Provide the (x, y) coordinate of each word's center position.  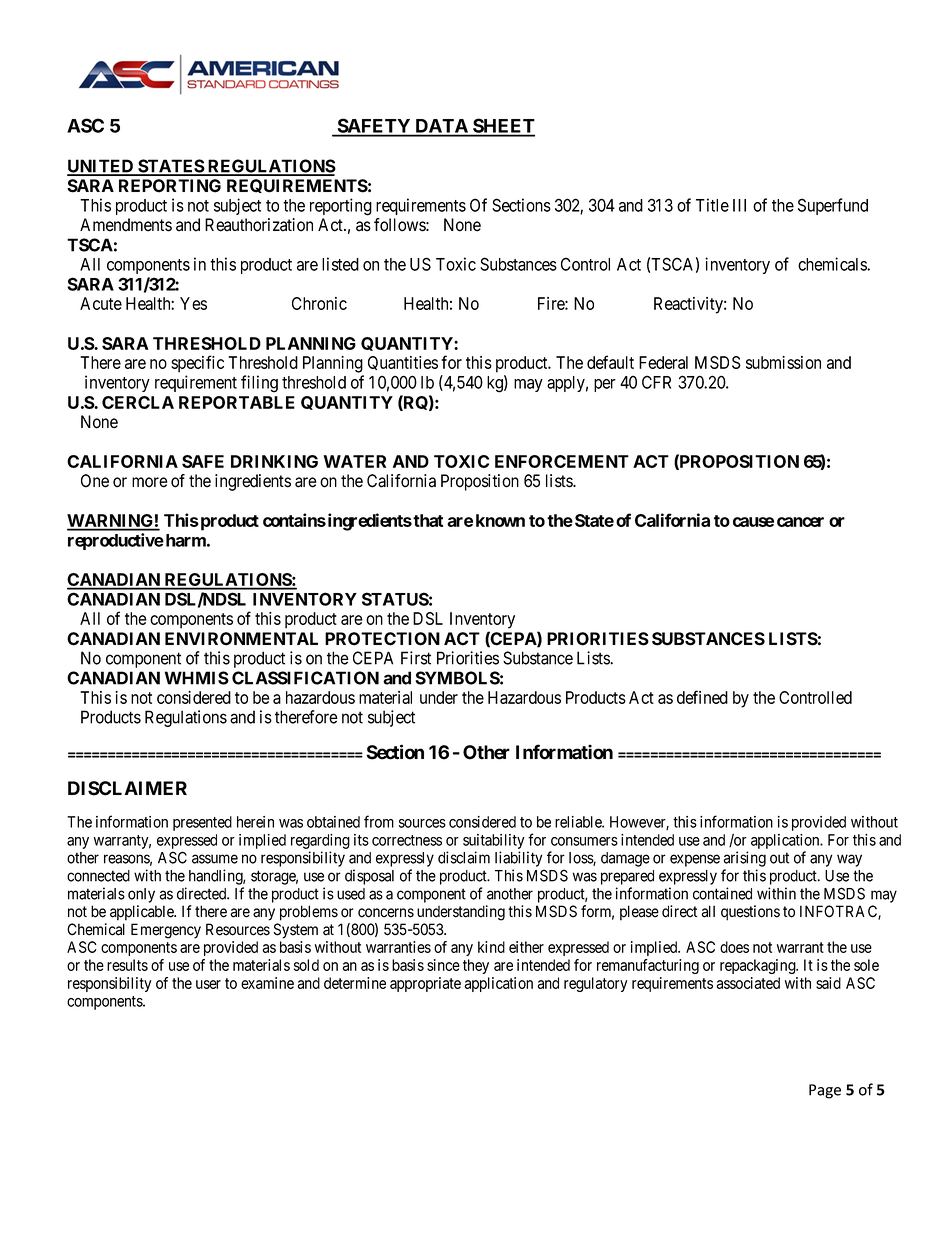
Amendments (126, 225)
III (739, 205)
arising (745, 859)
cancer (800, 522)
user (208, 984)
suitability (494, 841)
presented (202, 823)
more (150, 482)
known (500, 520)
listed (340, 264)
